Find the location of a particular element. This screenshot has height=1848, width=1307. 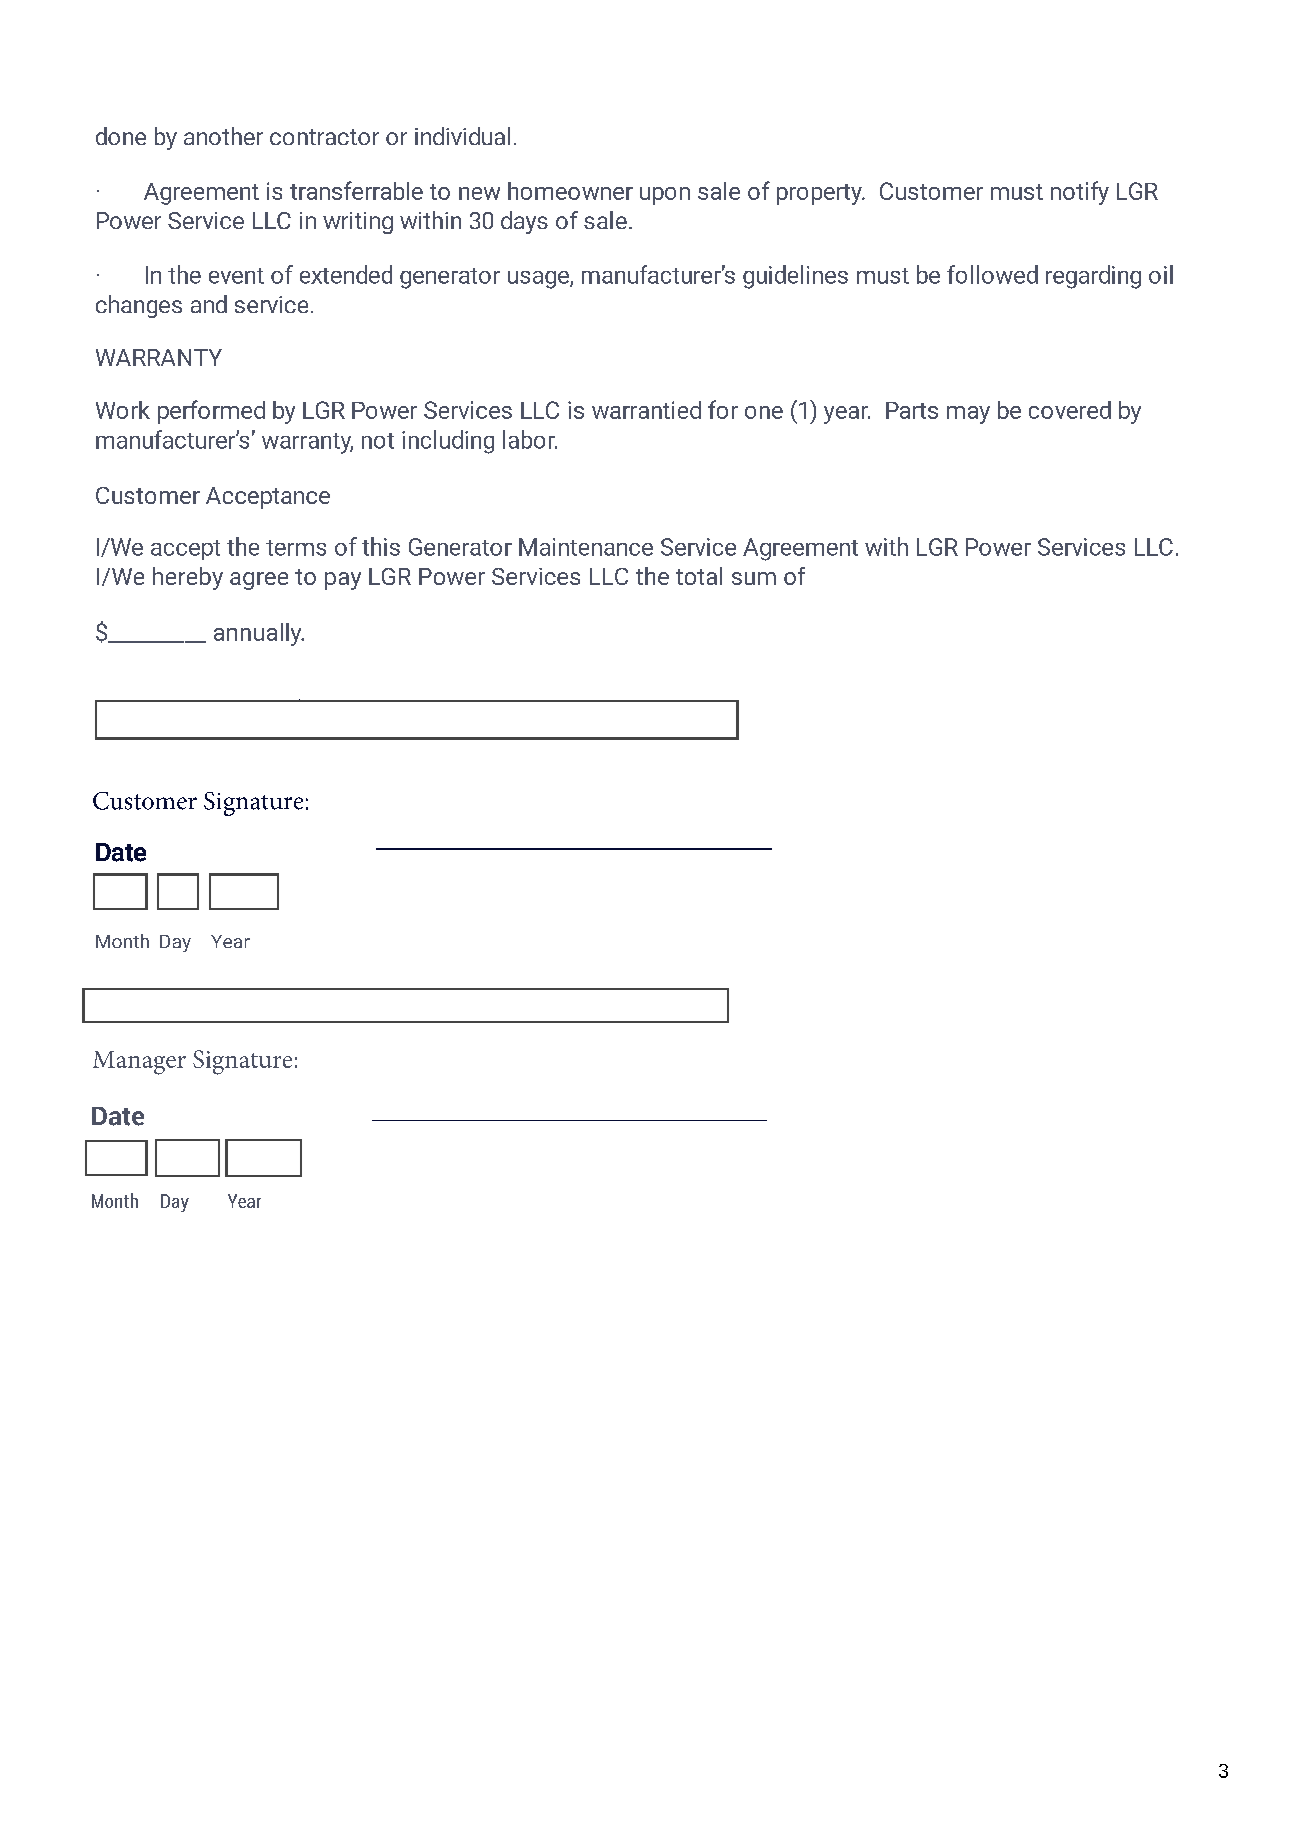

another is located at coordinates (223, 136).
